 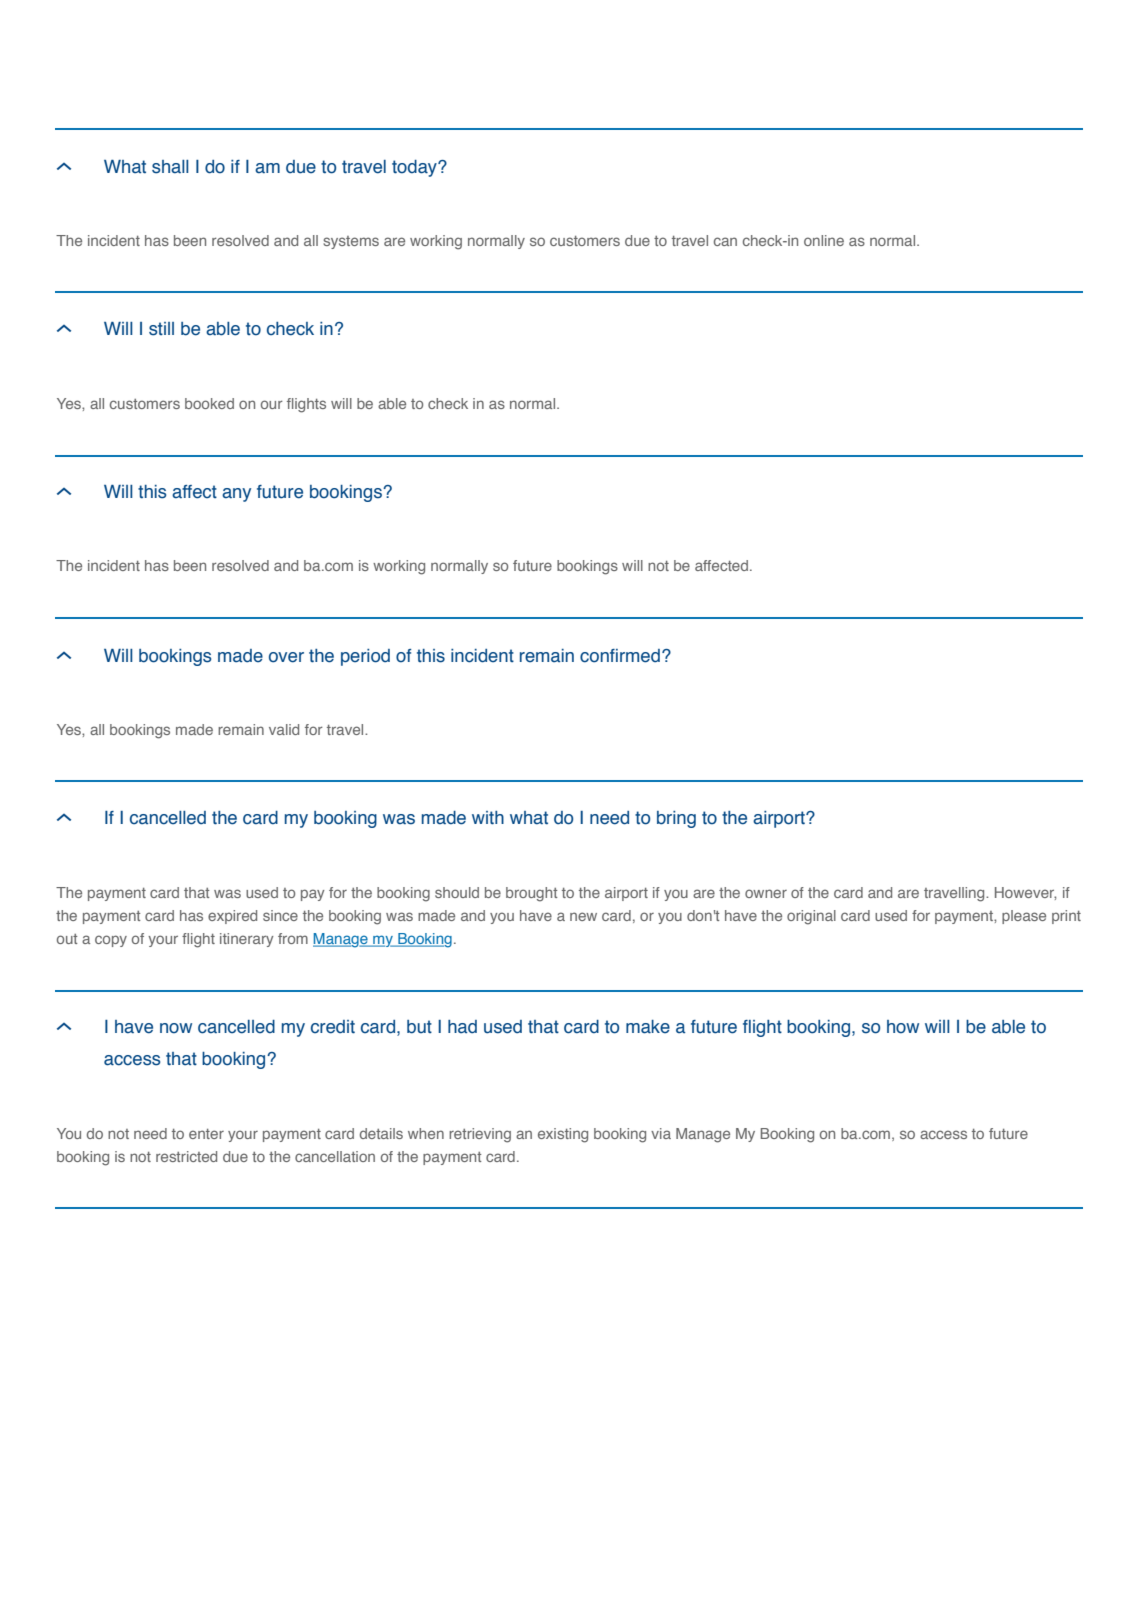 I want to click on However, so click(x=1025, y=893).
